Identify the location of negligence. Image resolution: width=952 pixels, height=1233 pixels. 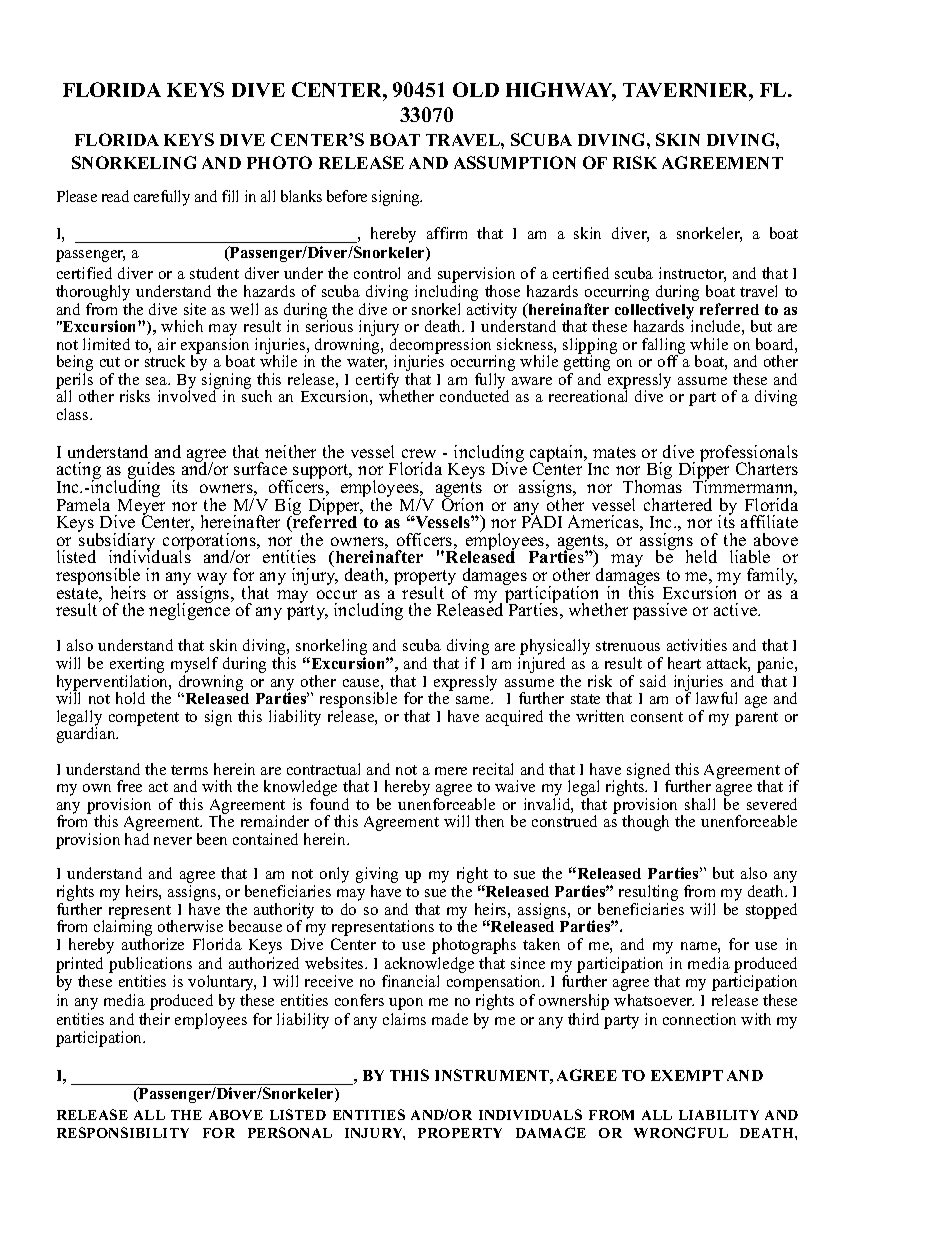
(190, 610).
